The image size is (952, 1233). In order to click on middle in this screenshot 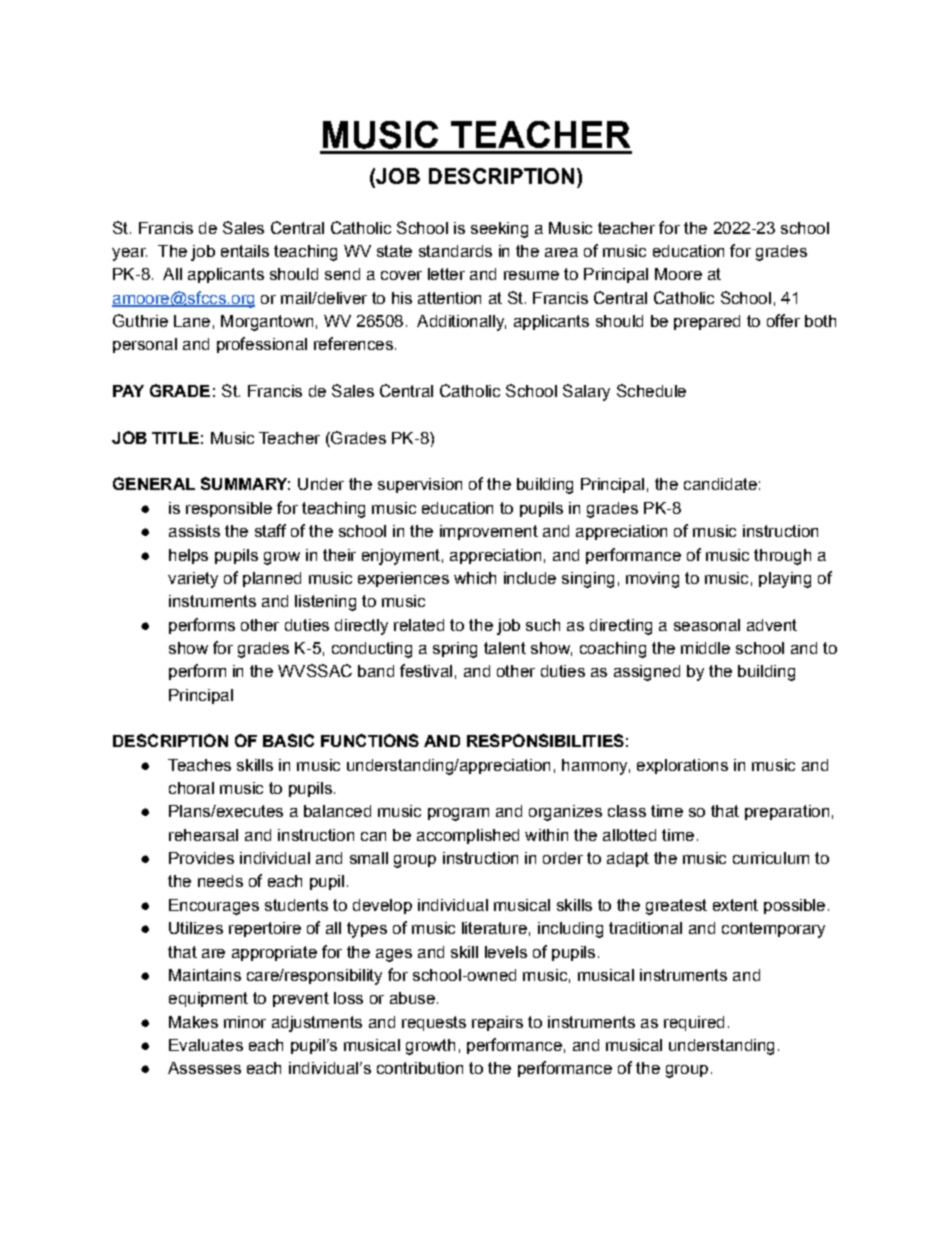, I will do `click(705, 648)`.
